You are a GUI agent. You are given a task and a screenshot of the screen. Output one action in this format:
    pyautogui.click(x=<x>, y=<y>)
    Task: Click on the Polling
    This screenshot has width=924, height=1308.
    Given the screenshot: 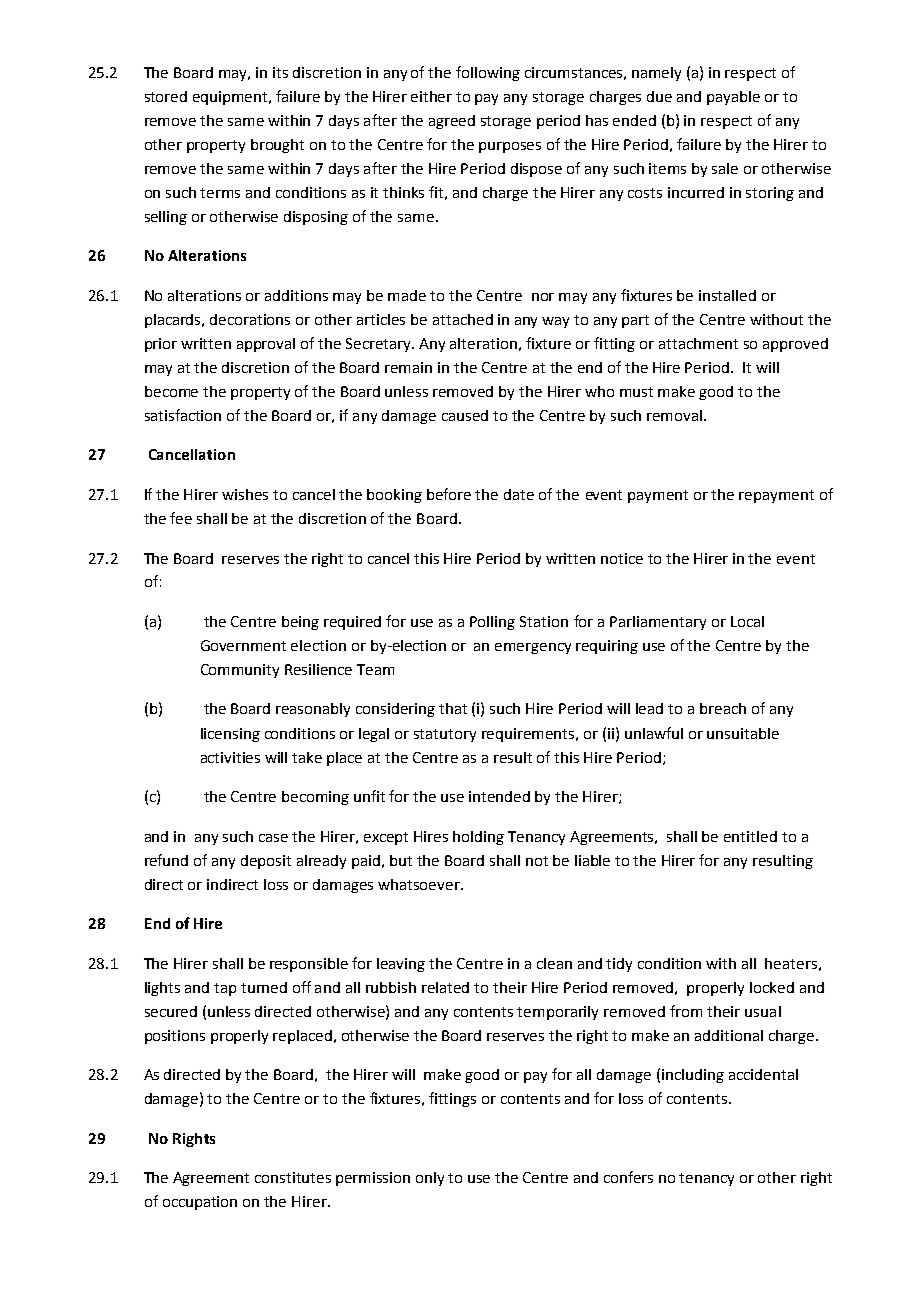 What is the action you would take?
    pyautogui.click(x=492, y=623)
